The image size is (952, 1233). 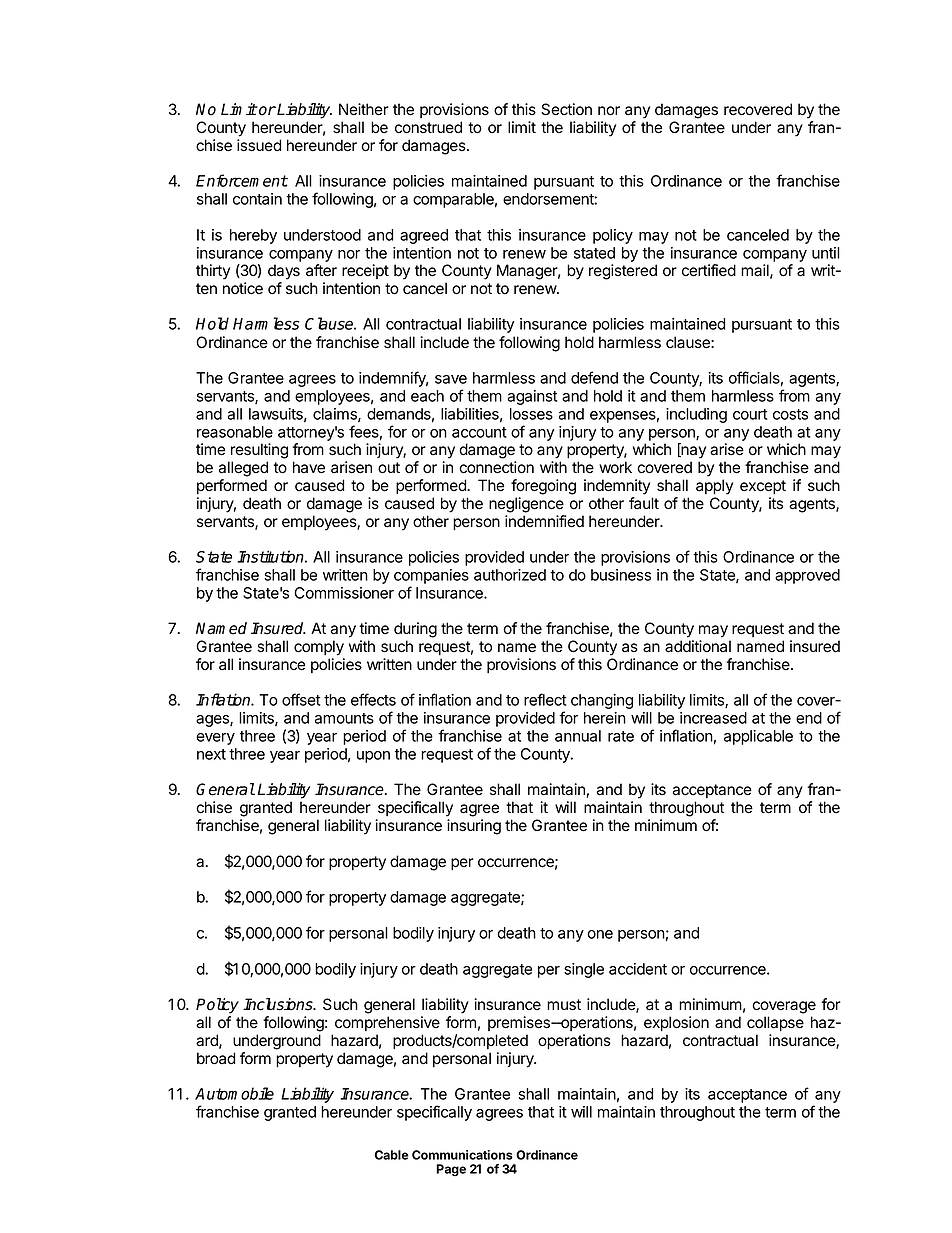 What do you see at coordinates (211, 754) in the image?
I see `next` at bounding box center [211, 754].
